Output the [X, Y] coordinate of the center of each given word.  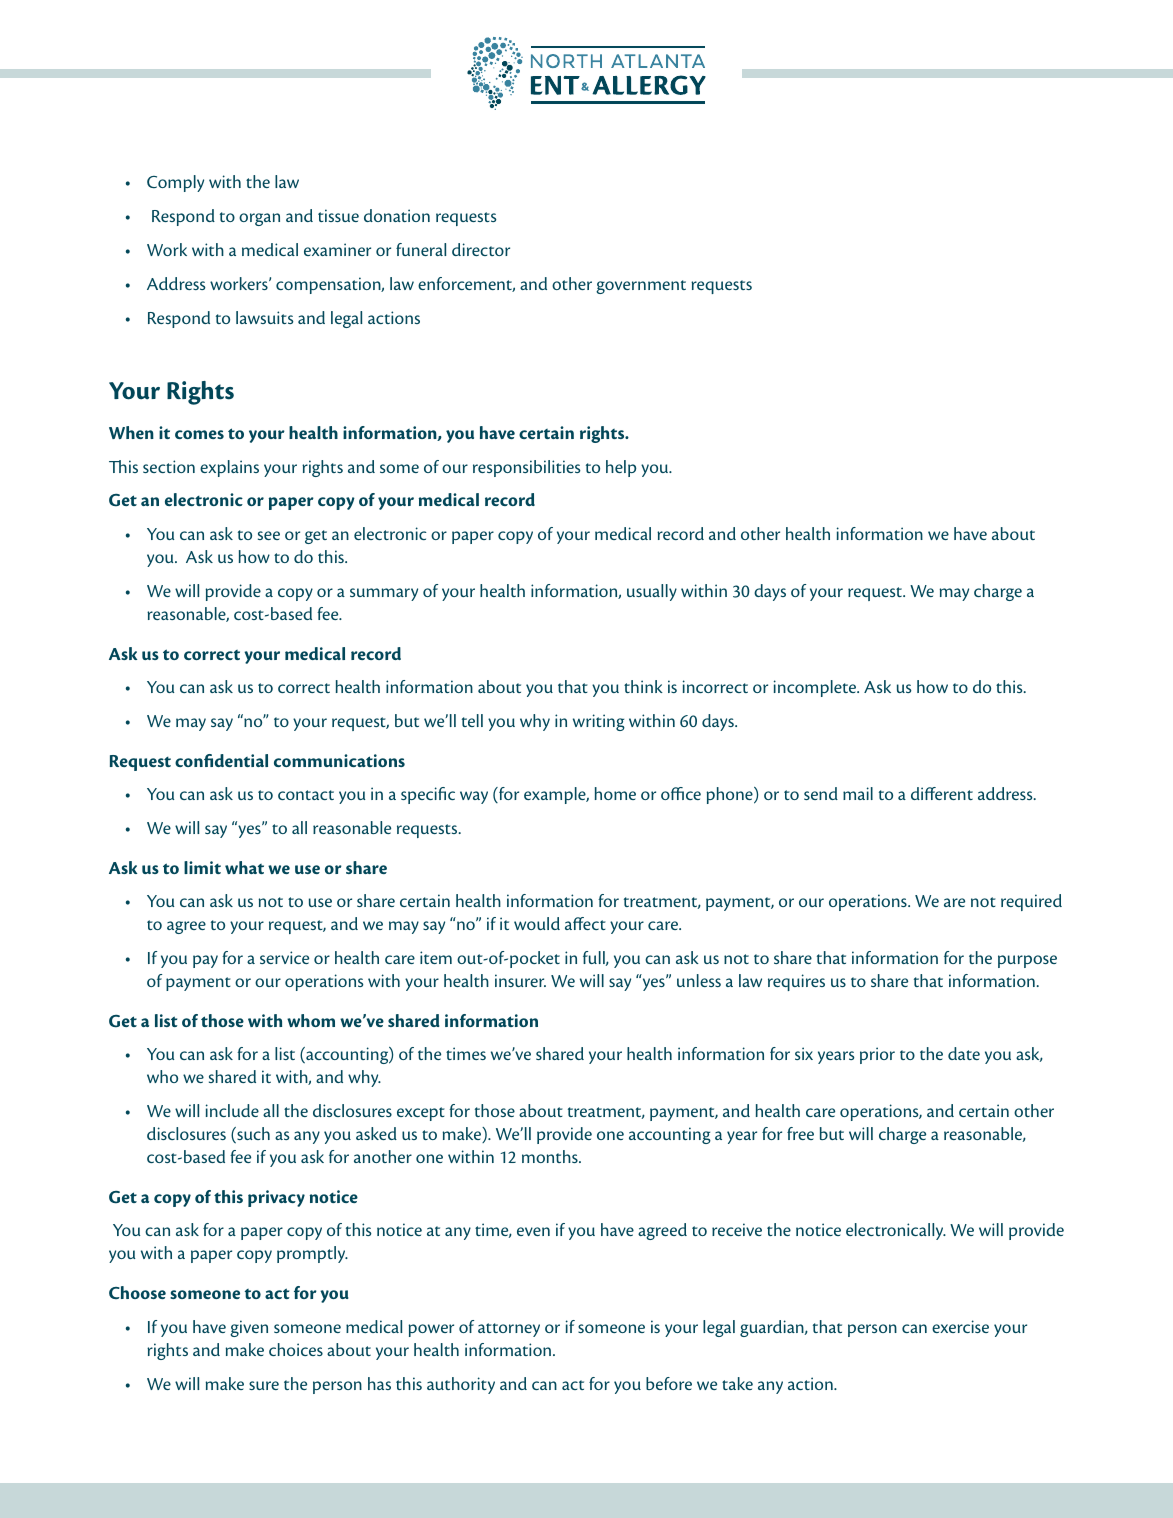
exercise [960, 1326]
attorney [509, 1330]
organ [259, 219]
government [641, 287]
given [249, 1328]
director [481, 249]
